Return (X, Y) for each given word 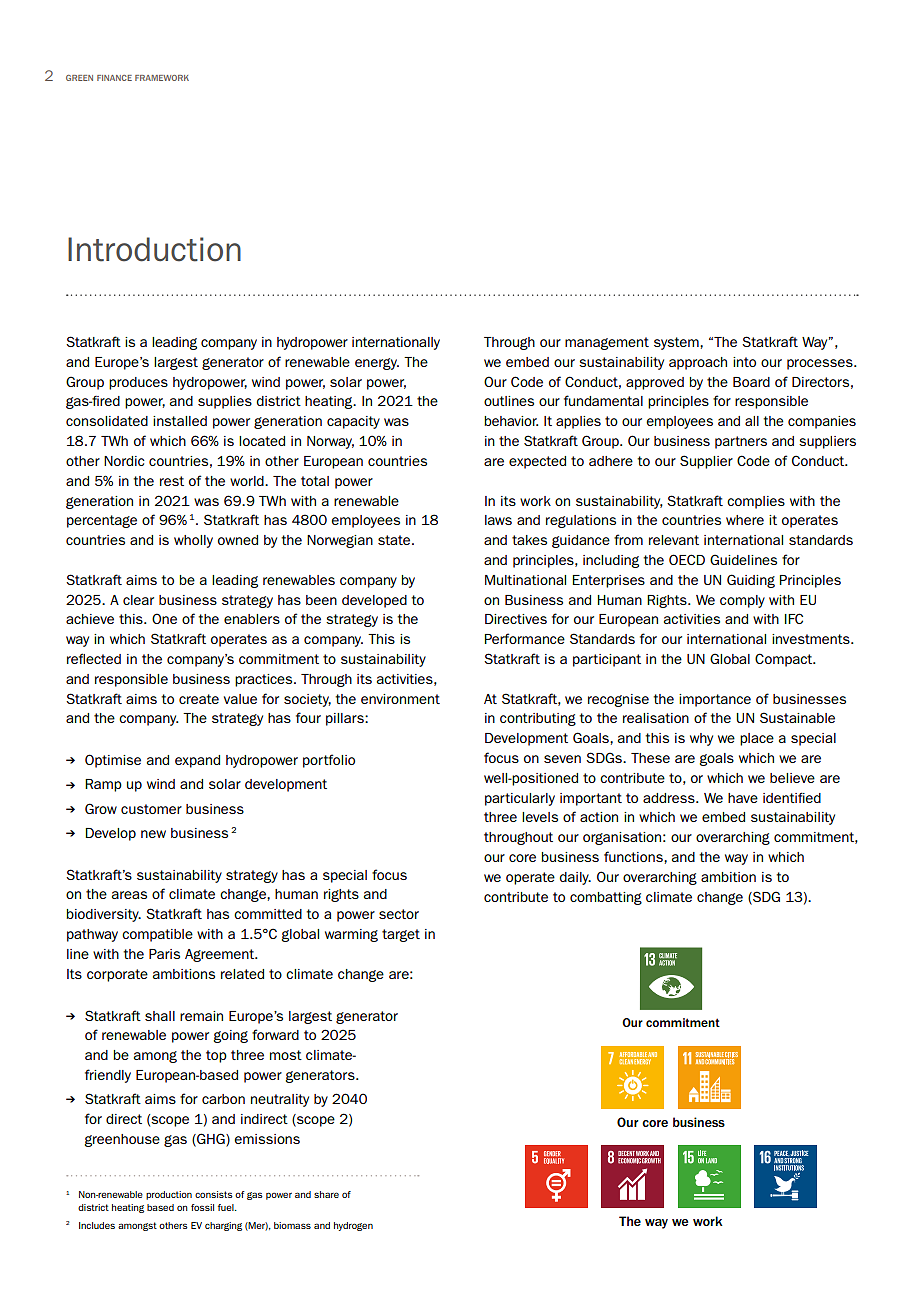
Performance (525, 638)
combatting (606, 898)
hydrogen (353, 1226)
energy (377, 364)
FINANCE (114, 78)
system (677, 343)
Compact (785, 660)
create (199, 699)
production (169, 1195)
